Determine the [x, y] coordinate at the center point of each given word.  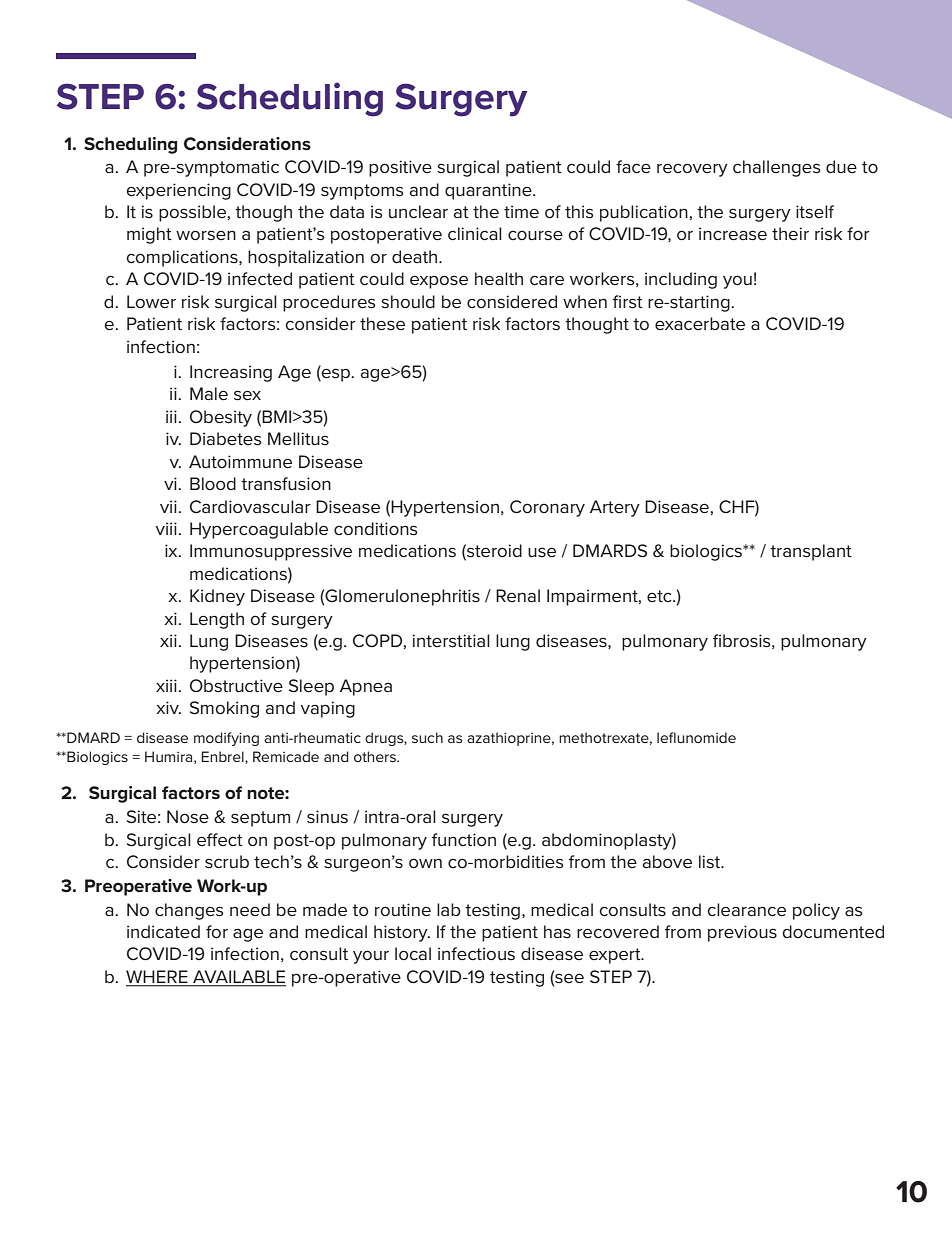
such [427, 737]
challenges [777, 168]
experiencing [178, 191]
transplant [811, 552]
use [542, 552]
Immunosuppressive [271, 552]
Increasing [231, 373]
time [521, 212]
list [711, 862]
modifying [226, 739]
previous [742, 933]
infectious [476, 954]
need [250, 909]
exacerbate [700, 323]
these [382, 324]
